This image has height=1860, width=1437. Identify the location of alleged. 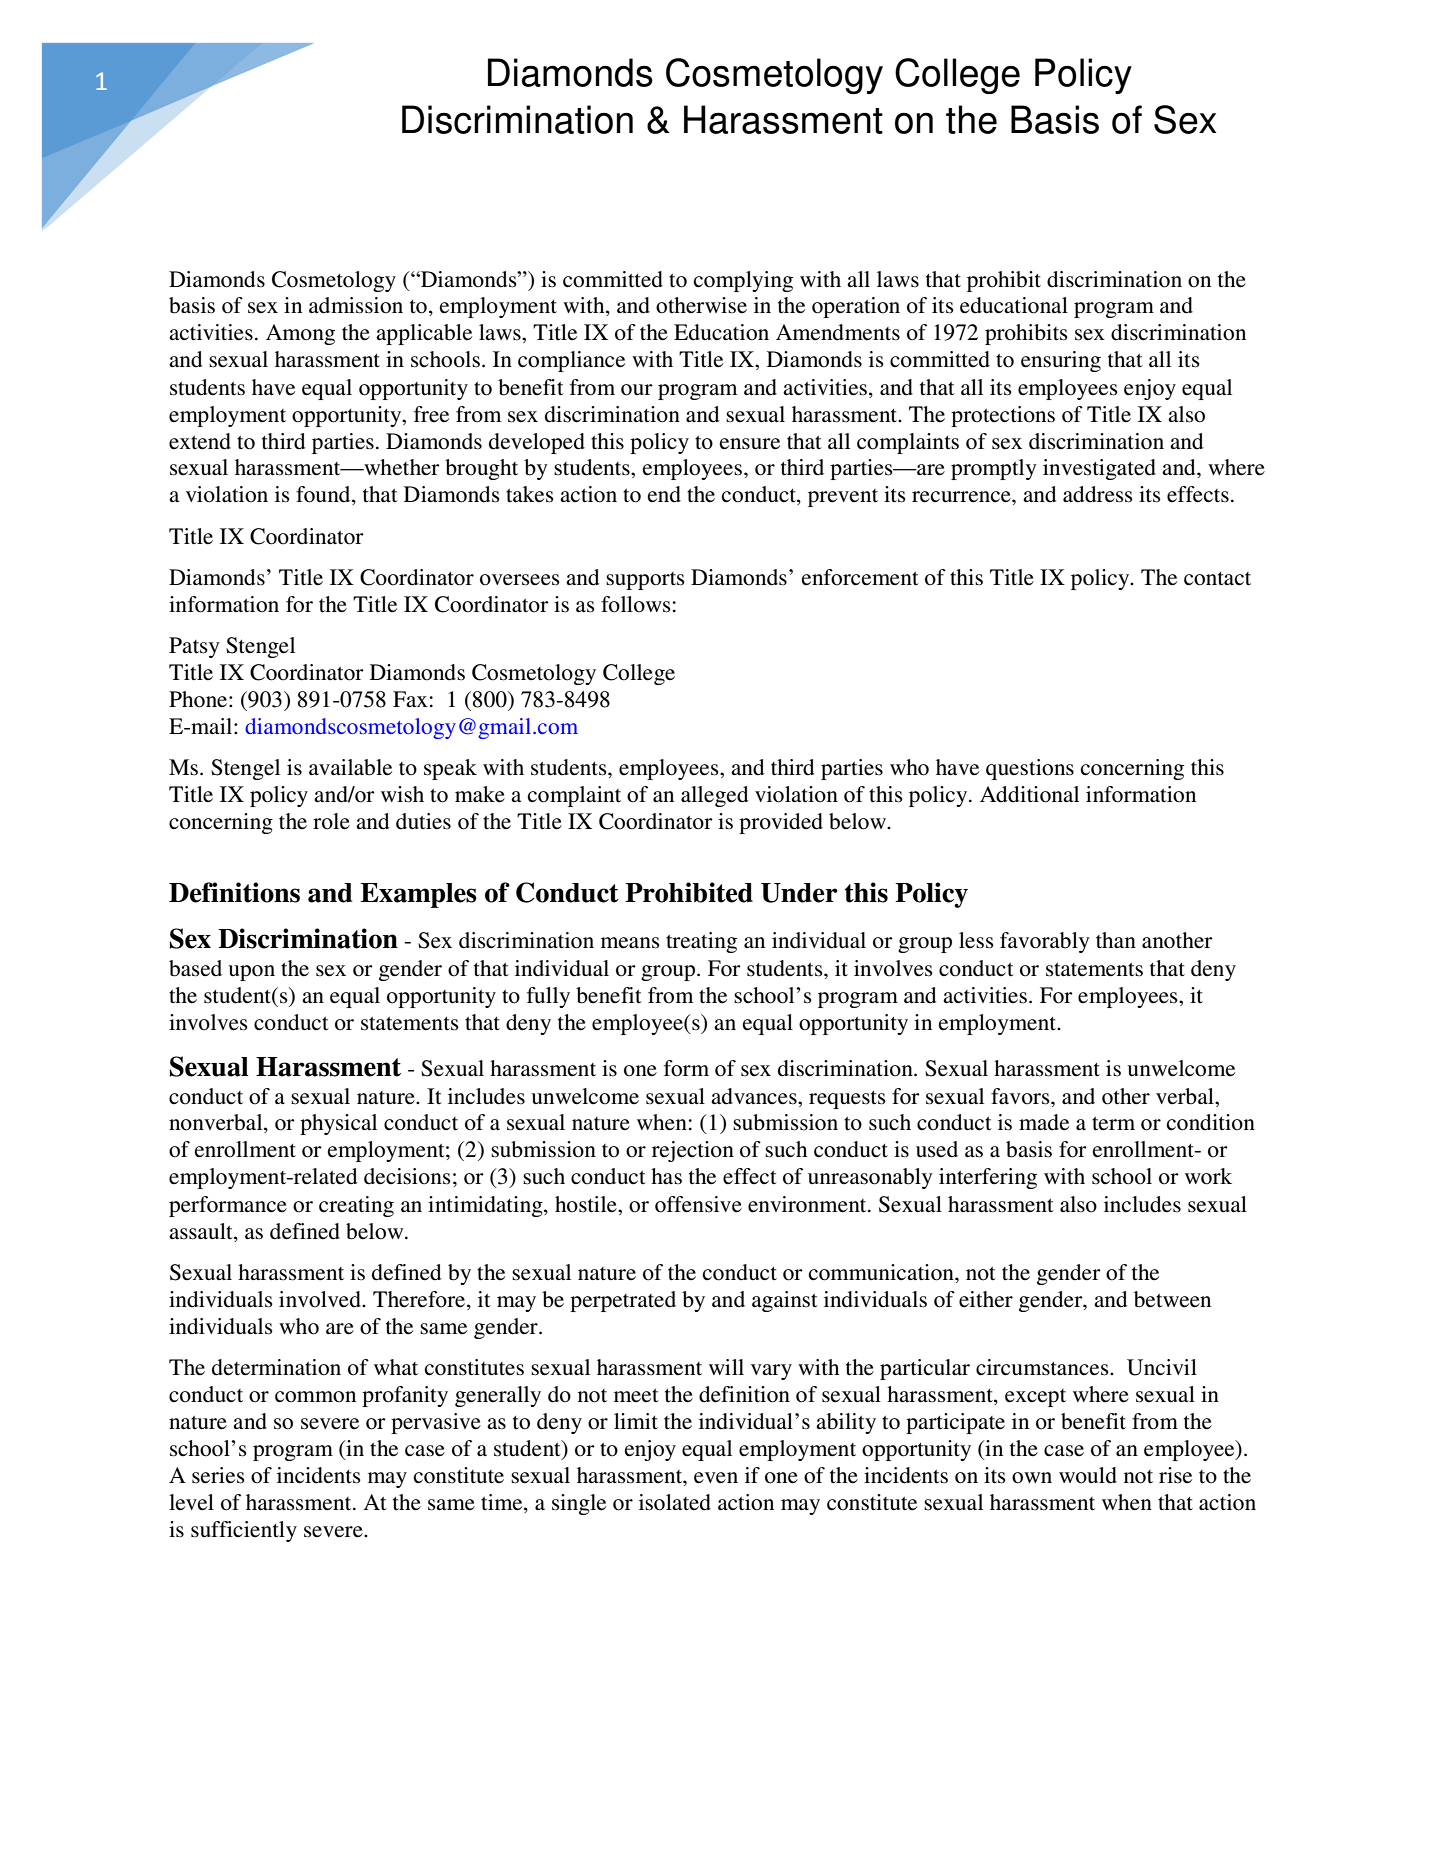
(714, 796).
